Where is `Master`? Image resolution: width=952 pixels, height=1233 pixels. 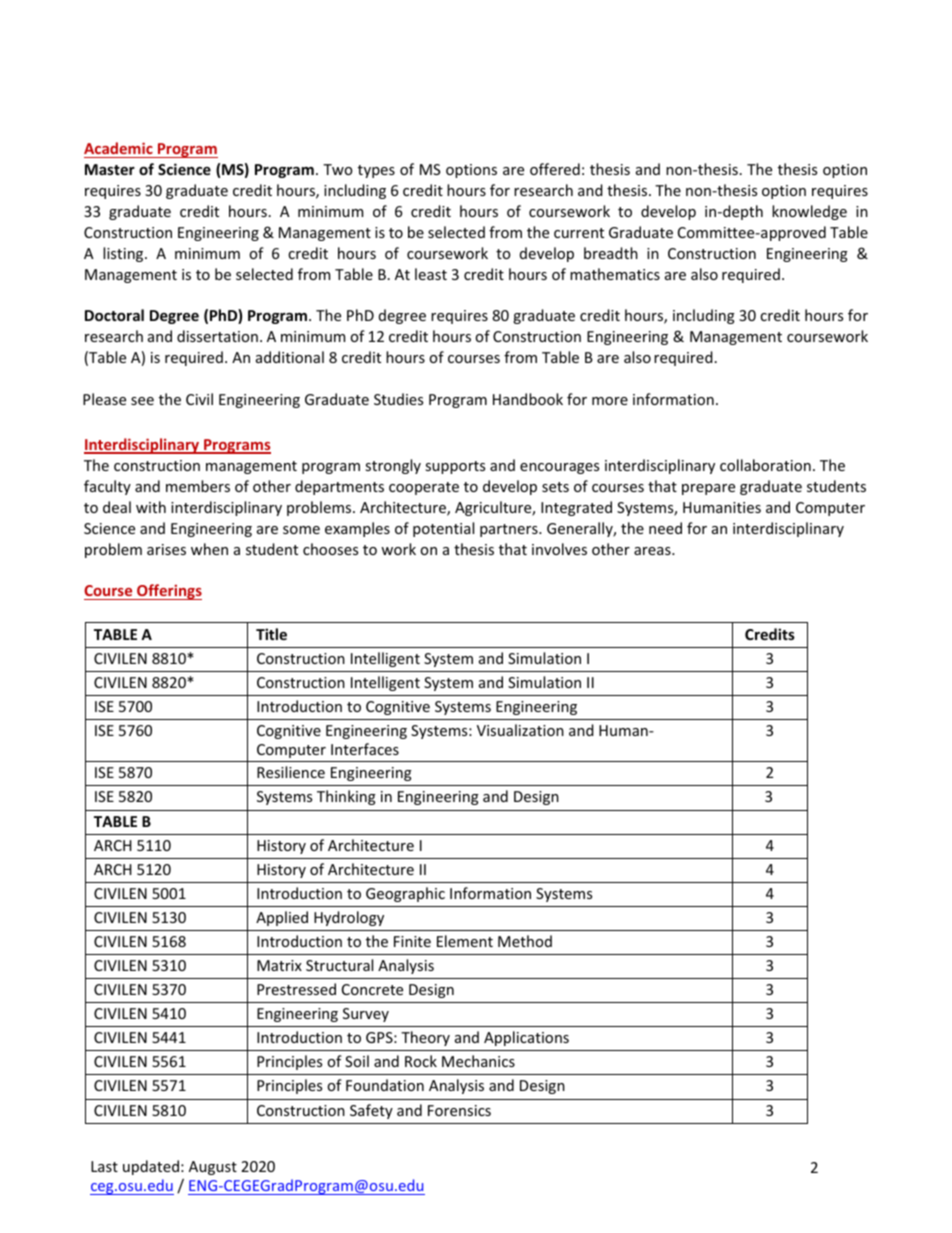
Master is located at coordinates (110, 169).
